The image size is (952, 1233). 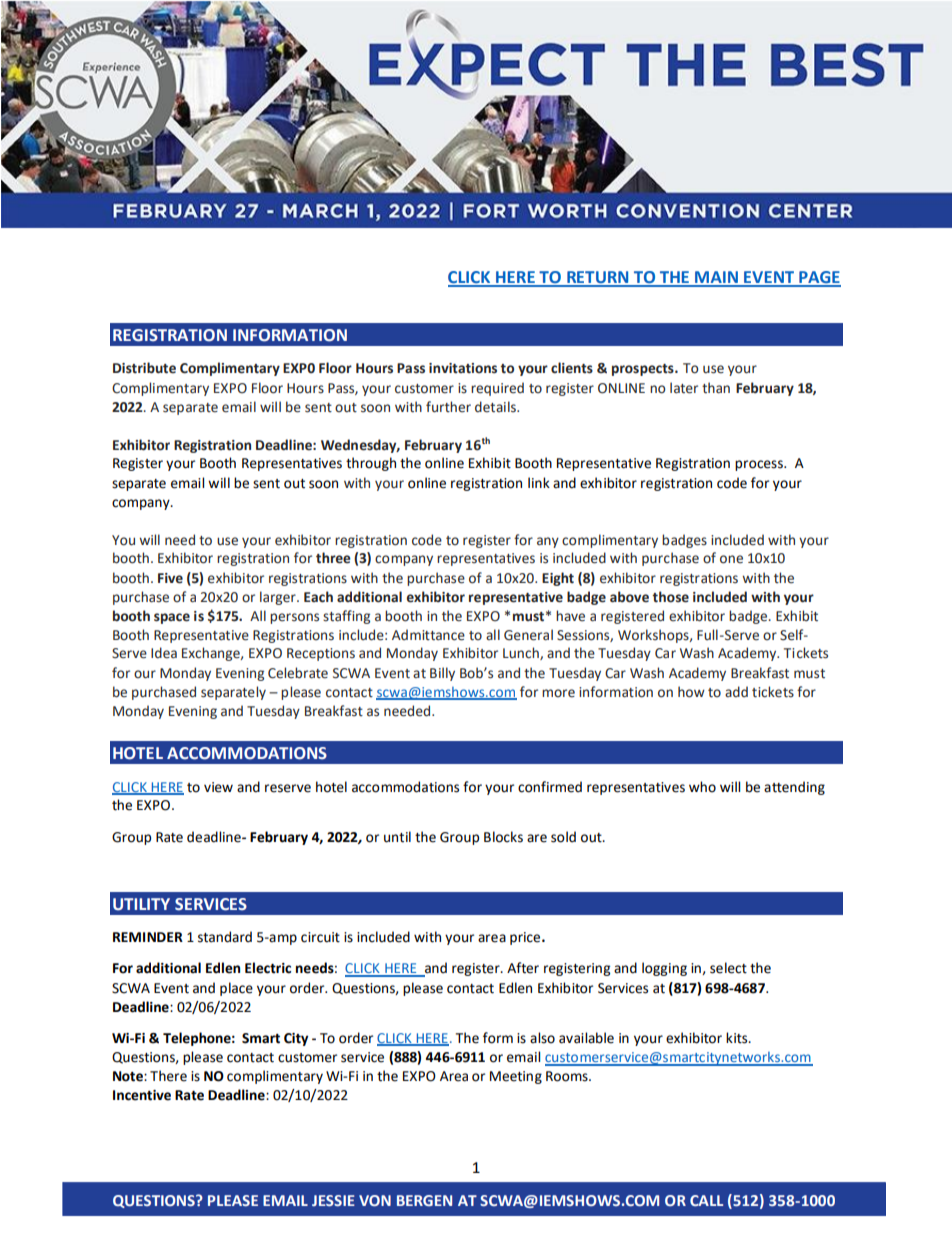 I want to click on Five, so click(x=170, y=578).
